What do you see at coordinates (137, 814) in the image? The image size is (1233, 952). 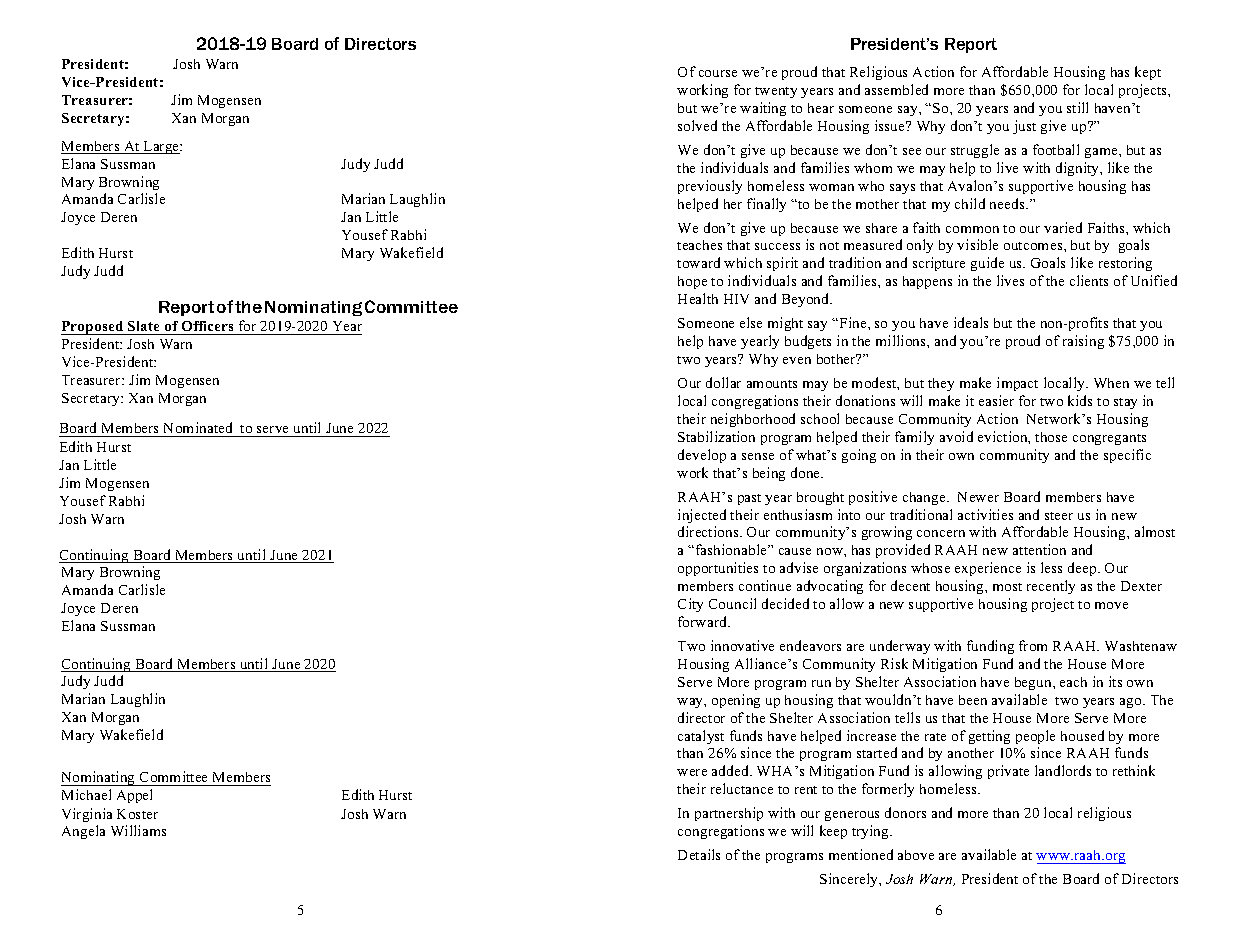 I see `Koster` at bounding box center [137, 814].
